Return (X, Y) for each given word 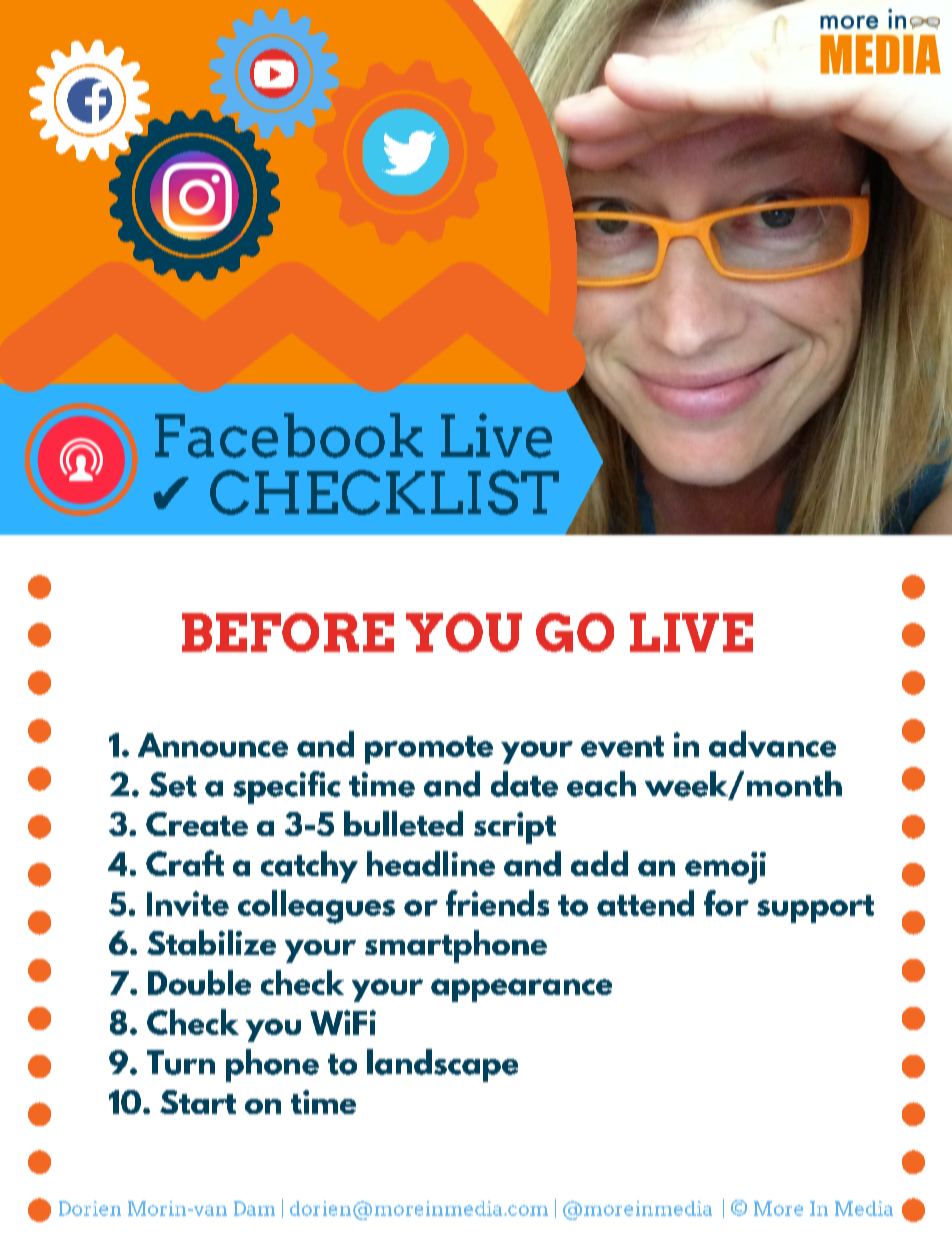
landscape (442, 1065)
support (815, 909)
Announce (213, 745)
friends (497, 903)
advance (772, 744)
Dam (254, 1208)
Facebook (289, 435)
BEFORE (288, 632)
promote (429, 750)
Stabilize (211, 942)
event (622, 746)
